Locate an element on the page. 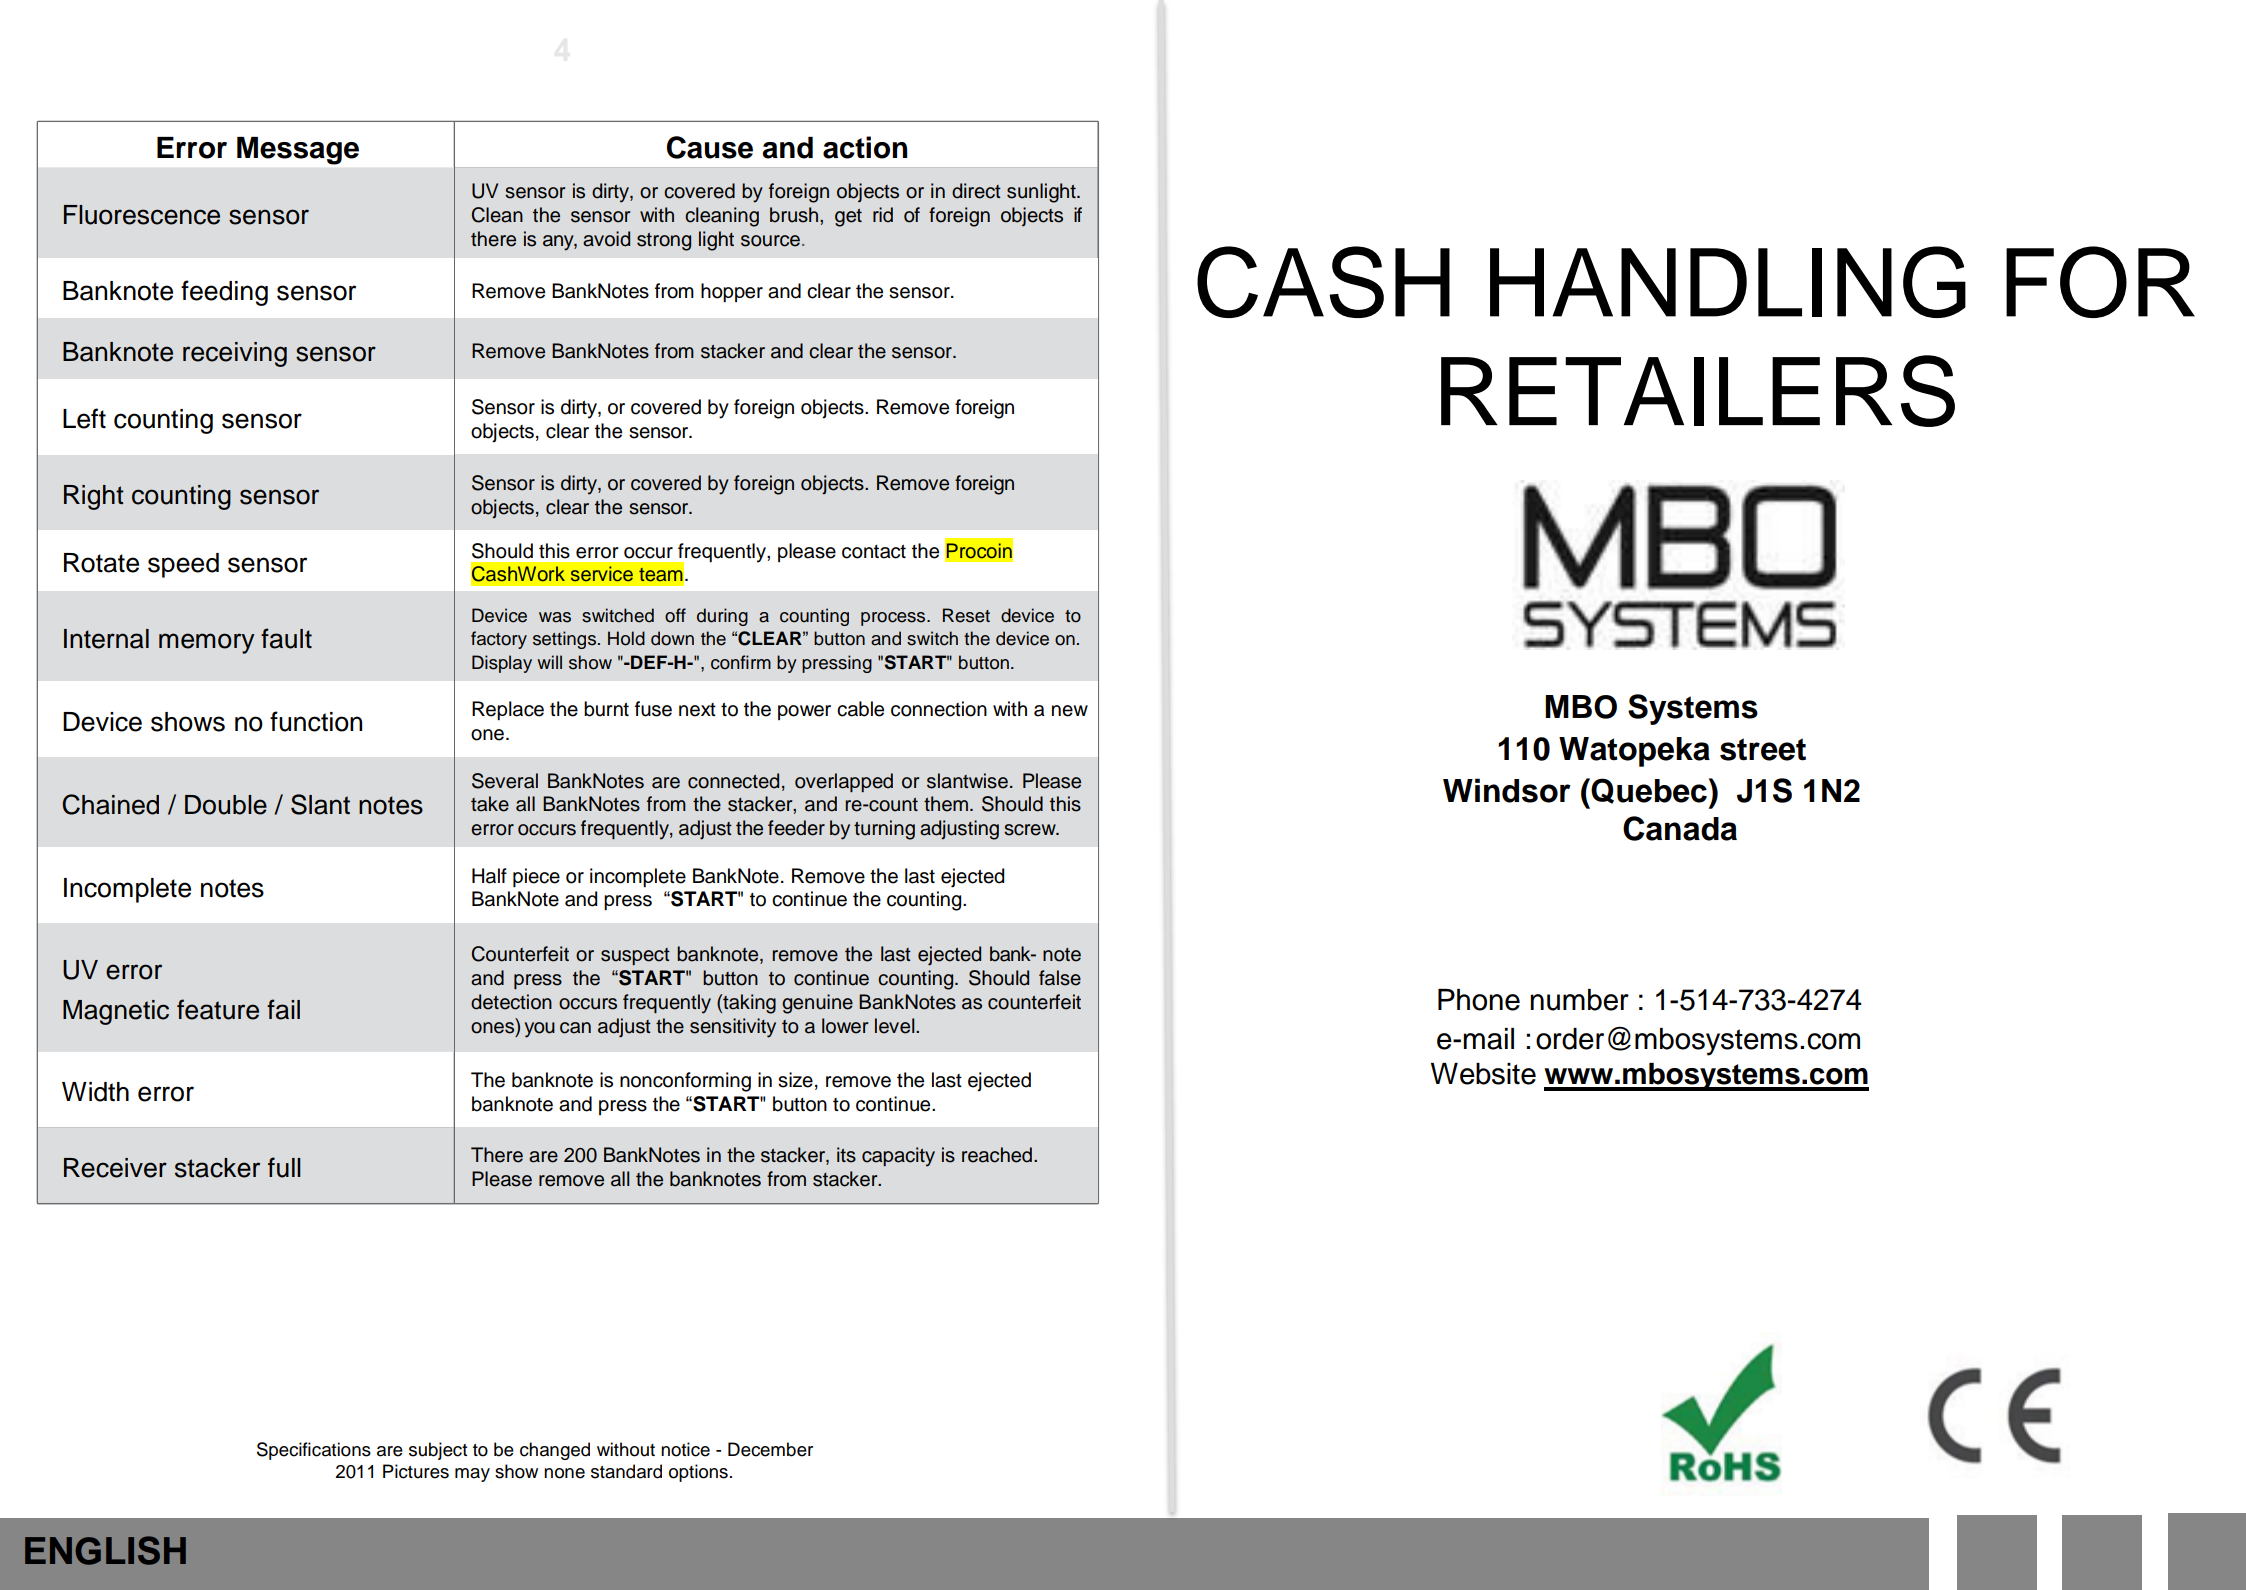  Double is located at coordinates (226, 805).
